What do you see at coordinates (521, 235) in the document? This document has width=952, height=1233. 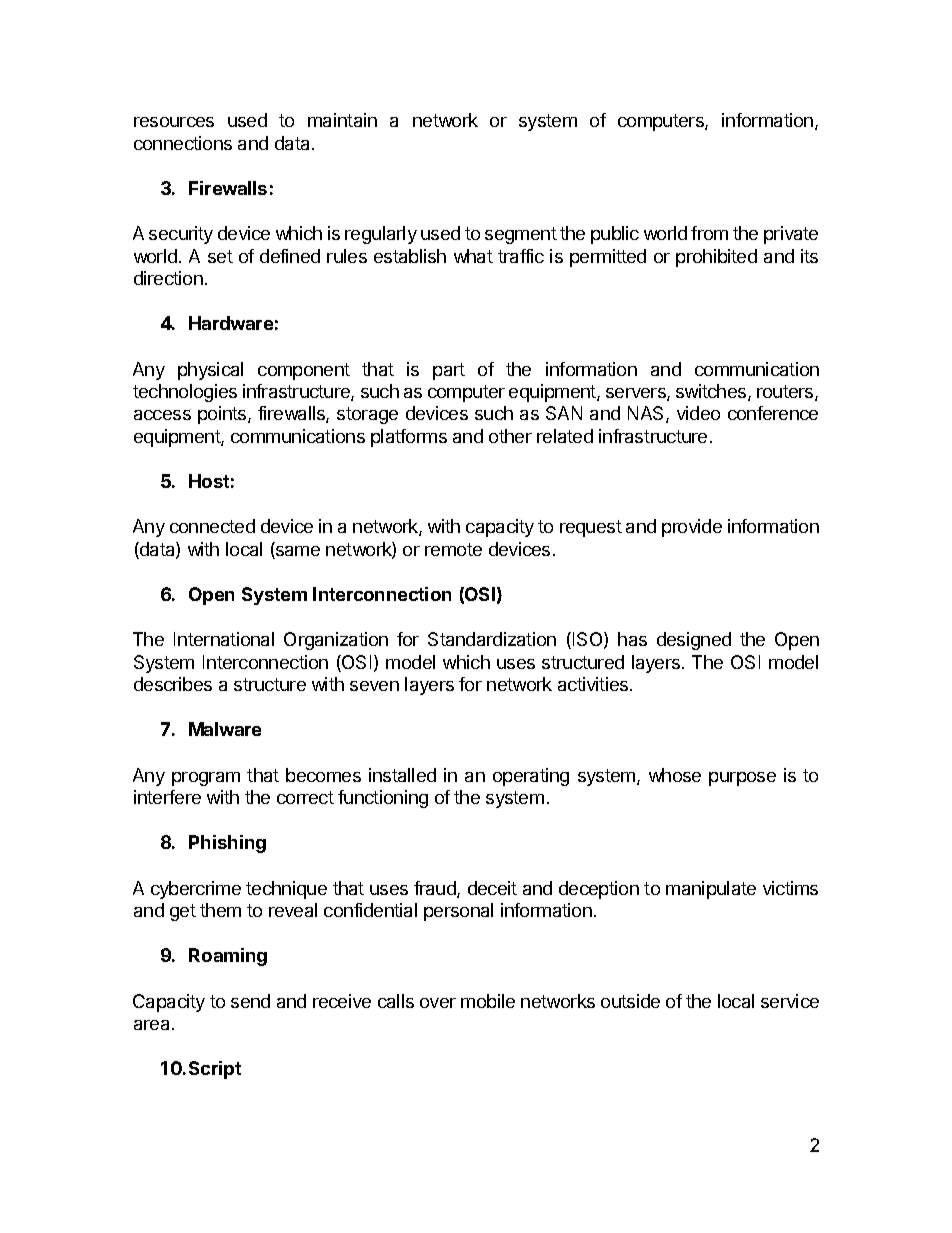 I see `segment` at bounding box center [521, 235].
